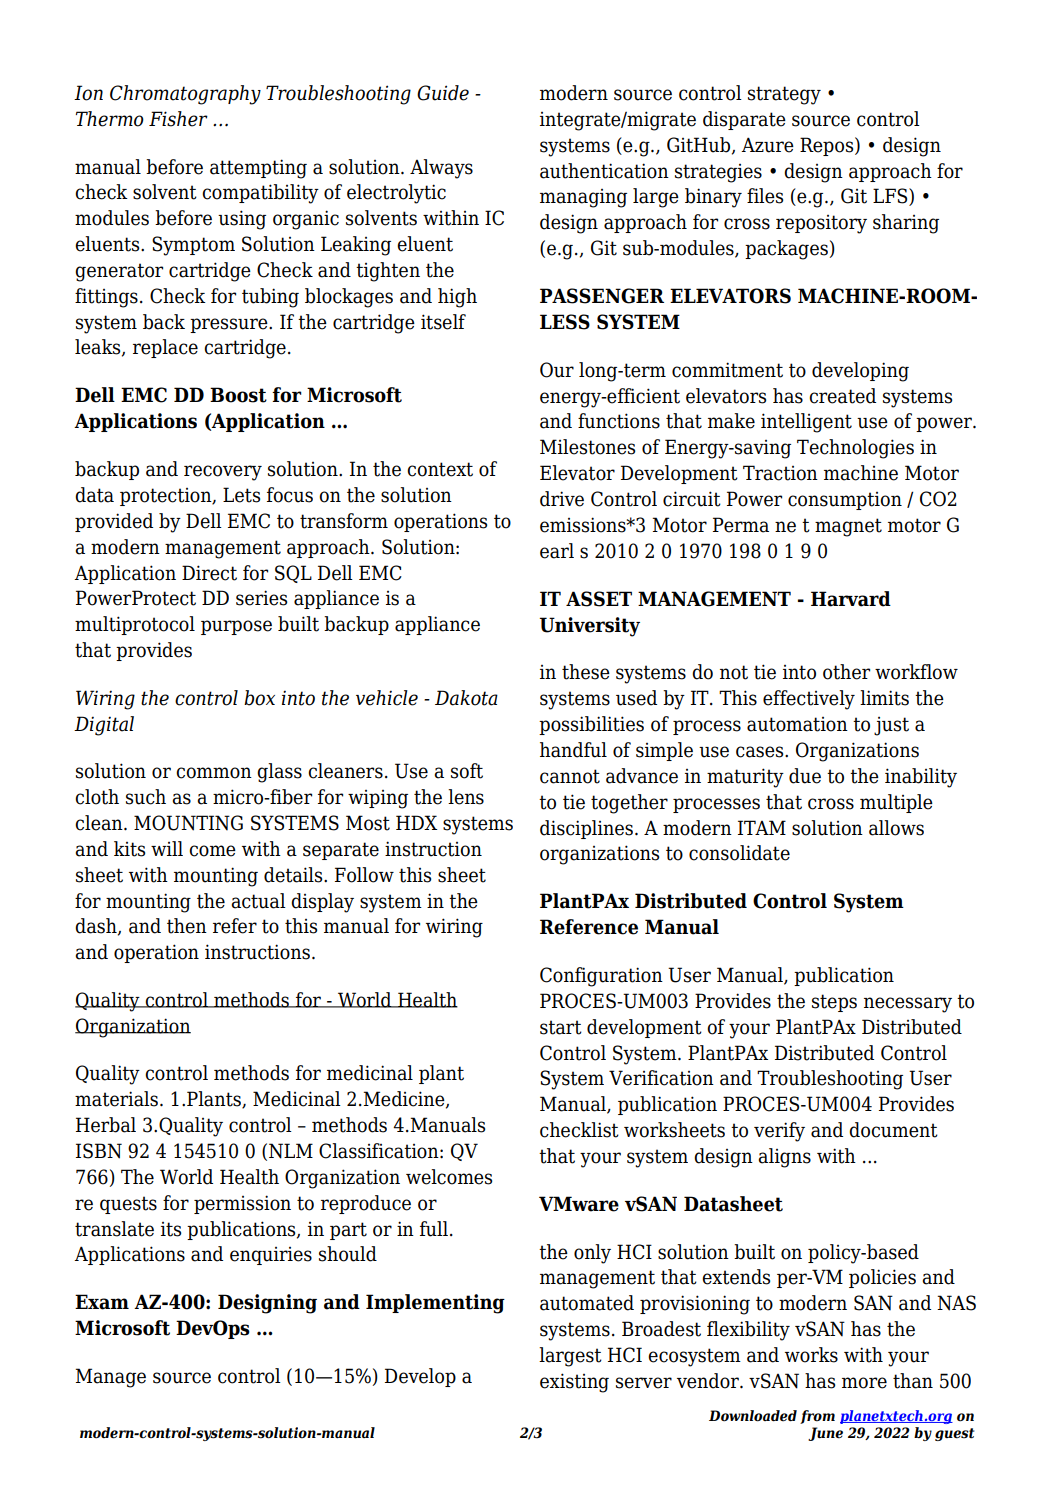 This screenshot has height=1491, width=1054. What do you see at coordinates (805, 776) in the screenshot?
I see `due` at bounding box center [805, 776].
